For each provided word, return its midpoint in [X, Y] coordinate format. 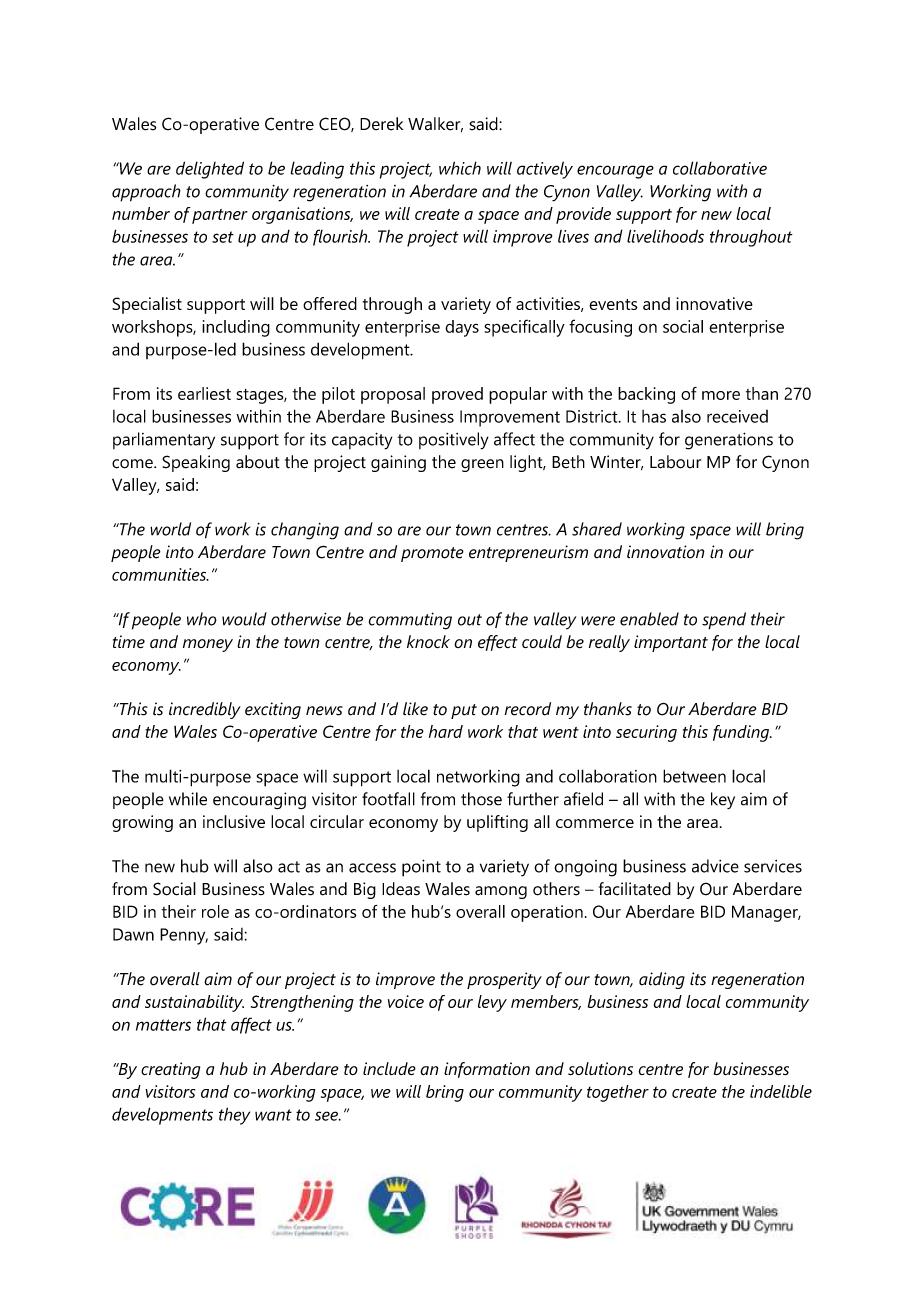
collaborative [720, 168]
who [202, 619]
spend [724, 621]
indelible [781, 1091]
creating [170, 1070]
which [460, 168]
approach [146, 193]
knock [428, 642]
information [487, 1070]
